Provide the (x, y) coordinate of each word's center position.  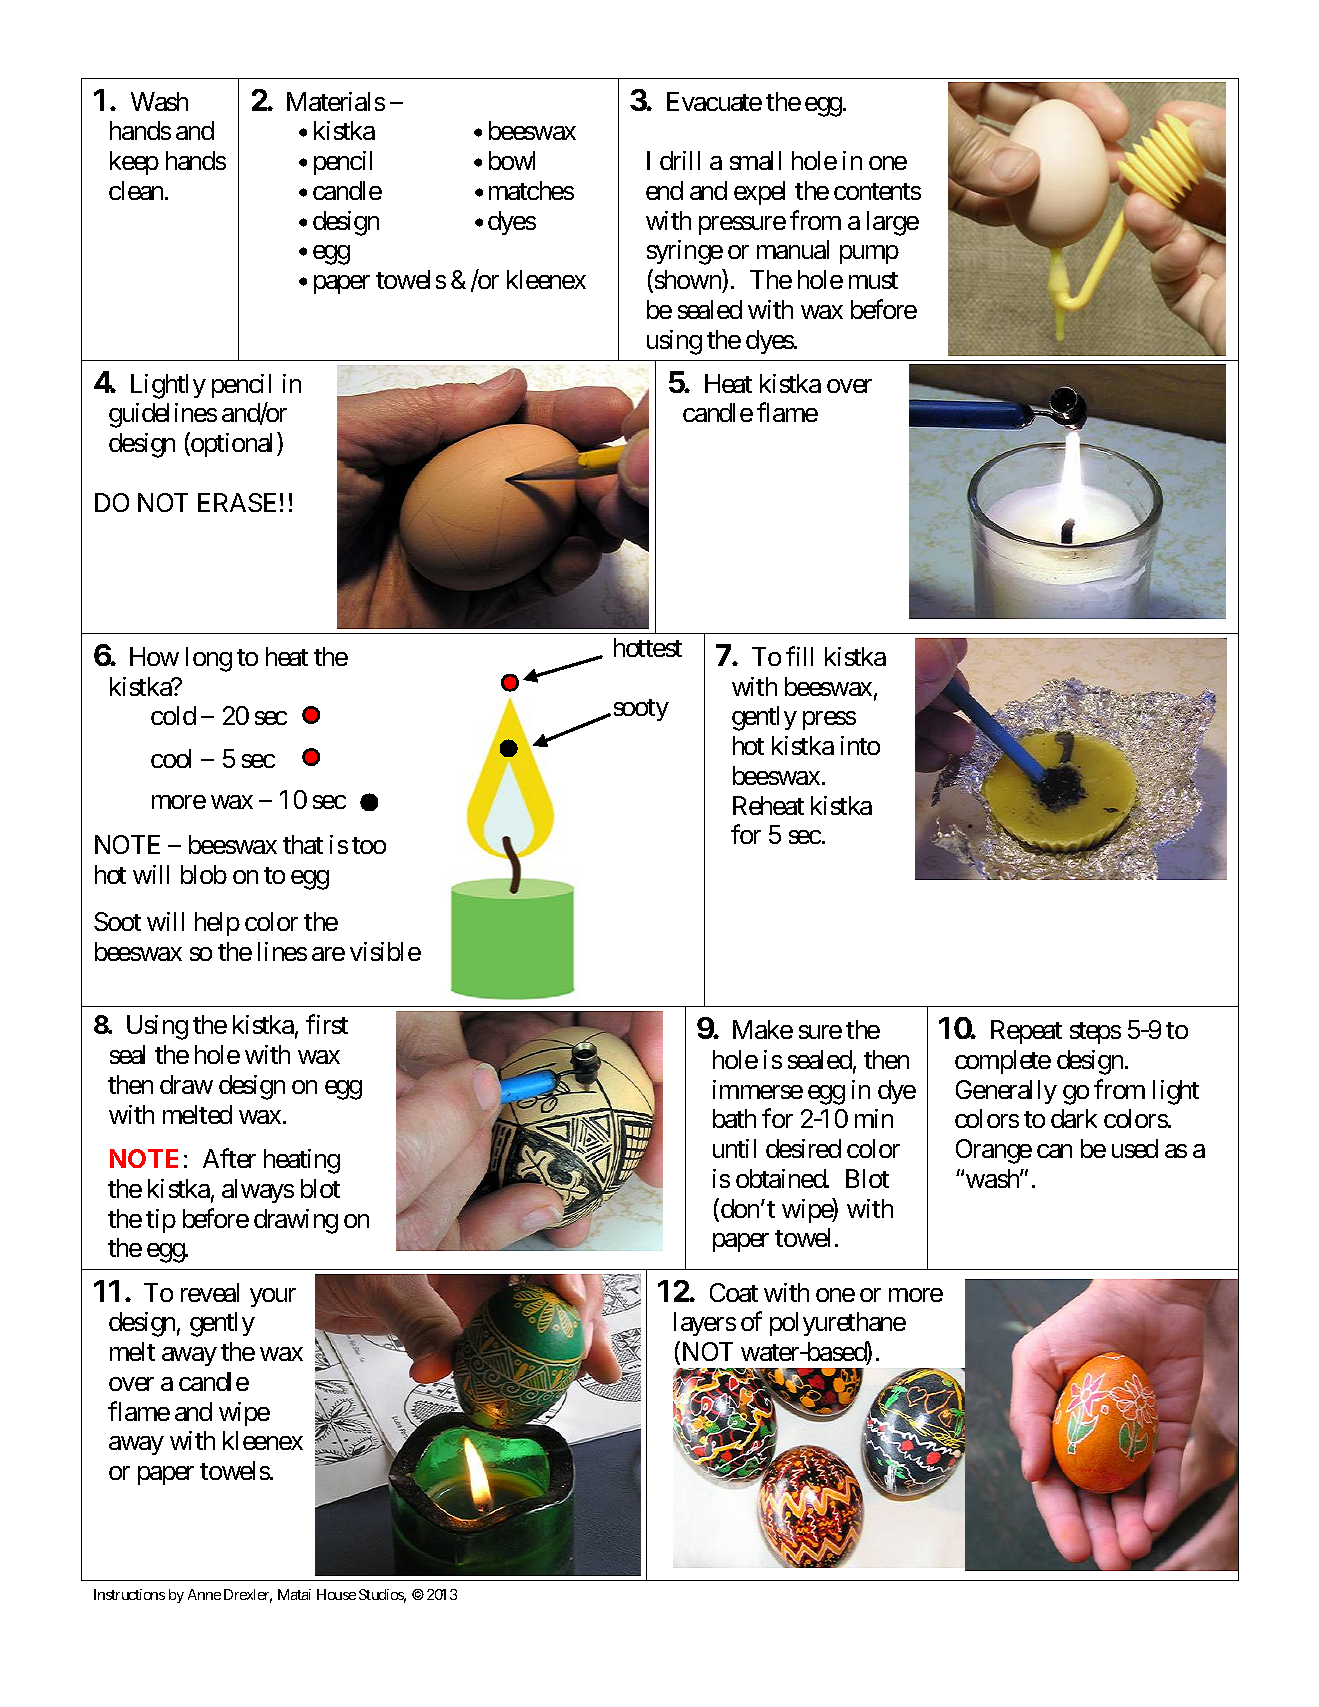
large (893, 223)
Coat (734, 1292)
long (209, 659)
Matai (294, 1594)
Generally (1006, 1092)
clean (137, 190)
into (860, 745)
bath (734, 1118)
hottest (648, 647)
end (664, 190)
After (229, 1158)
